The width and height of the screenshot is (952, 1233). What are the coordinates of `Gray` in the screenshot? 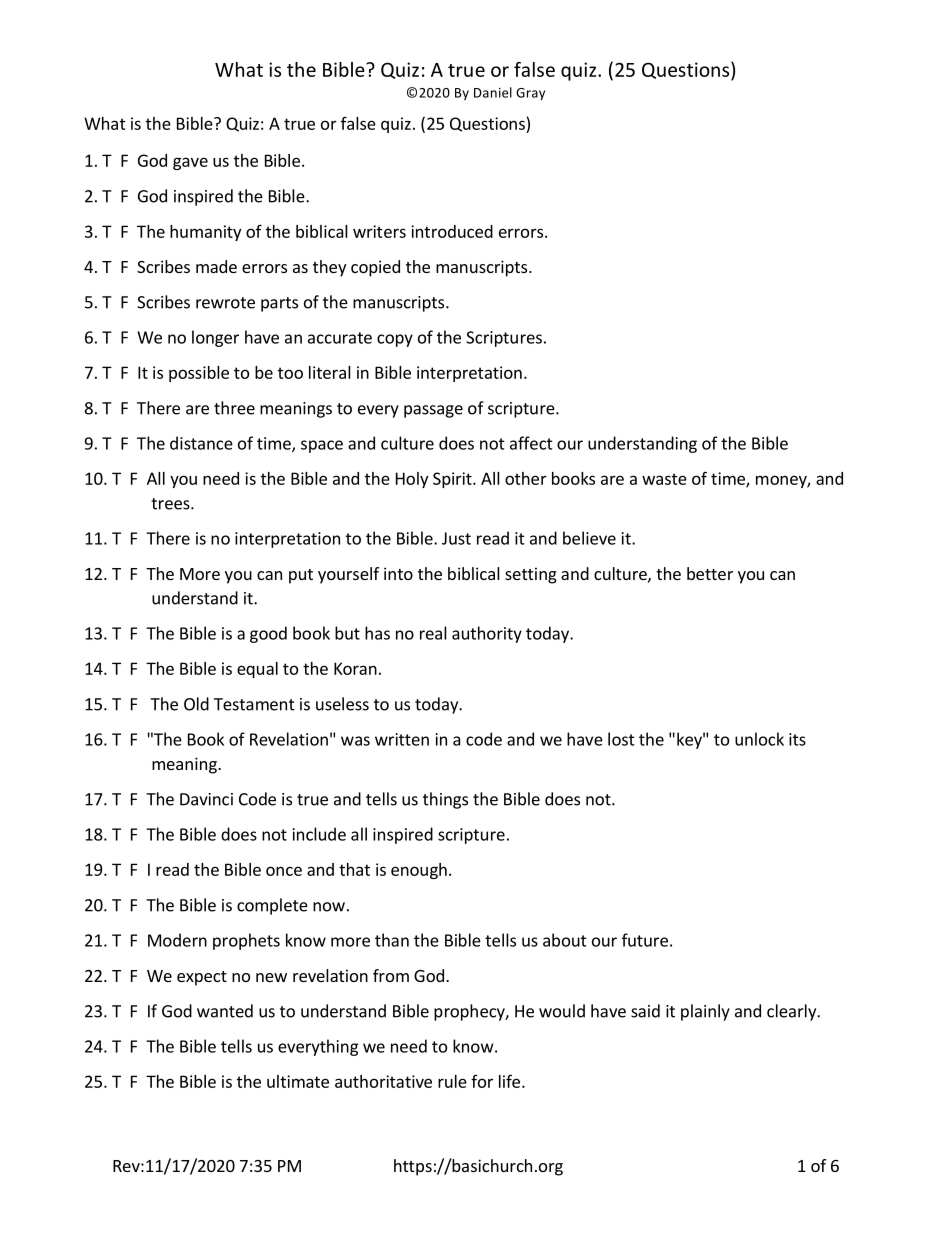 It's located at (530, 94).
